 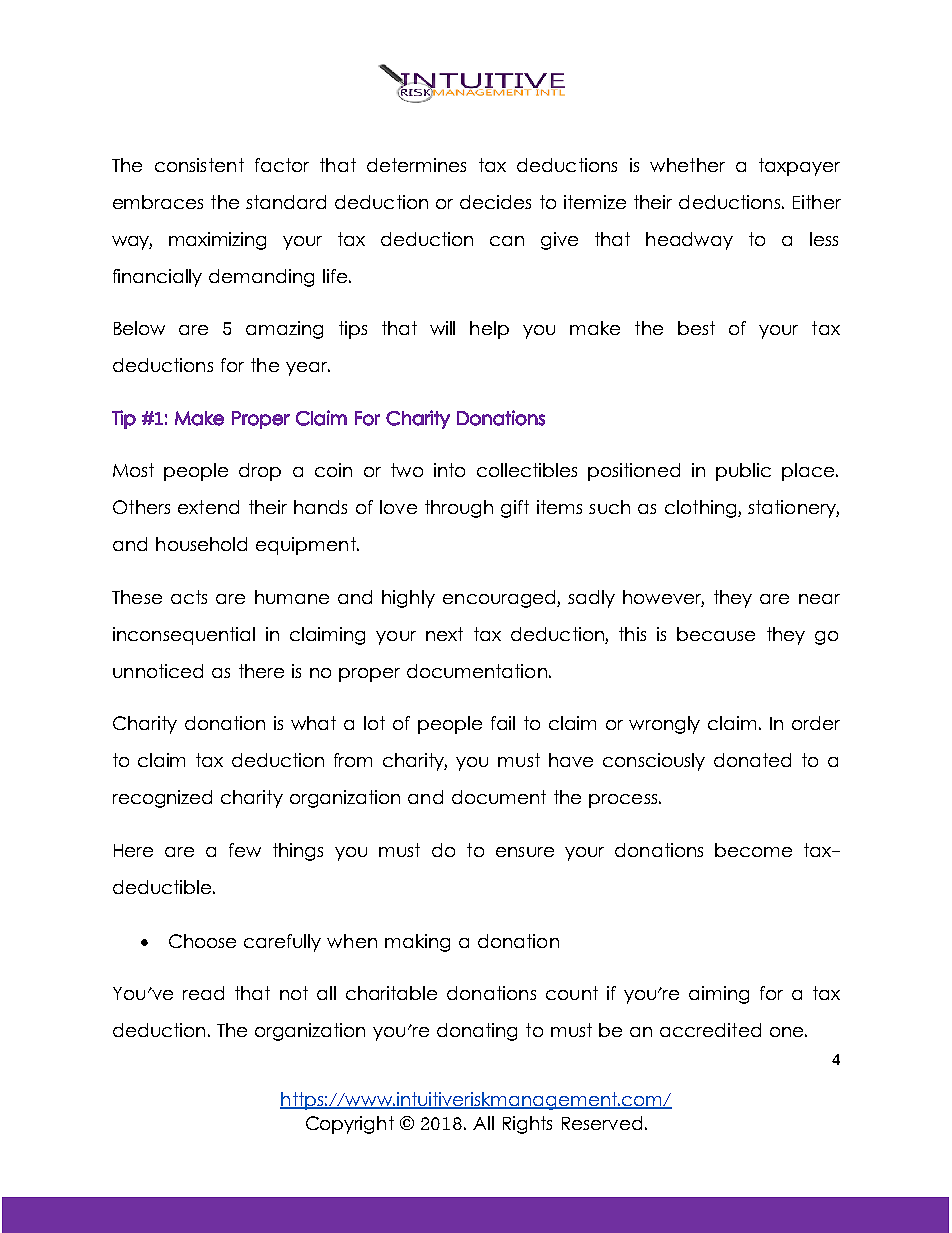 What do you see at coordinates (687, 165) in the screenshot?
I see `whether` at bounding box center [687, 165].
